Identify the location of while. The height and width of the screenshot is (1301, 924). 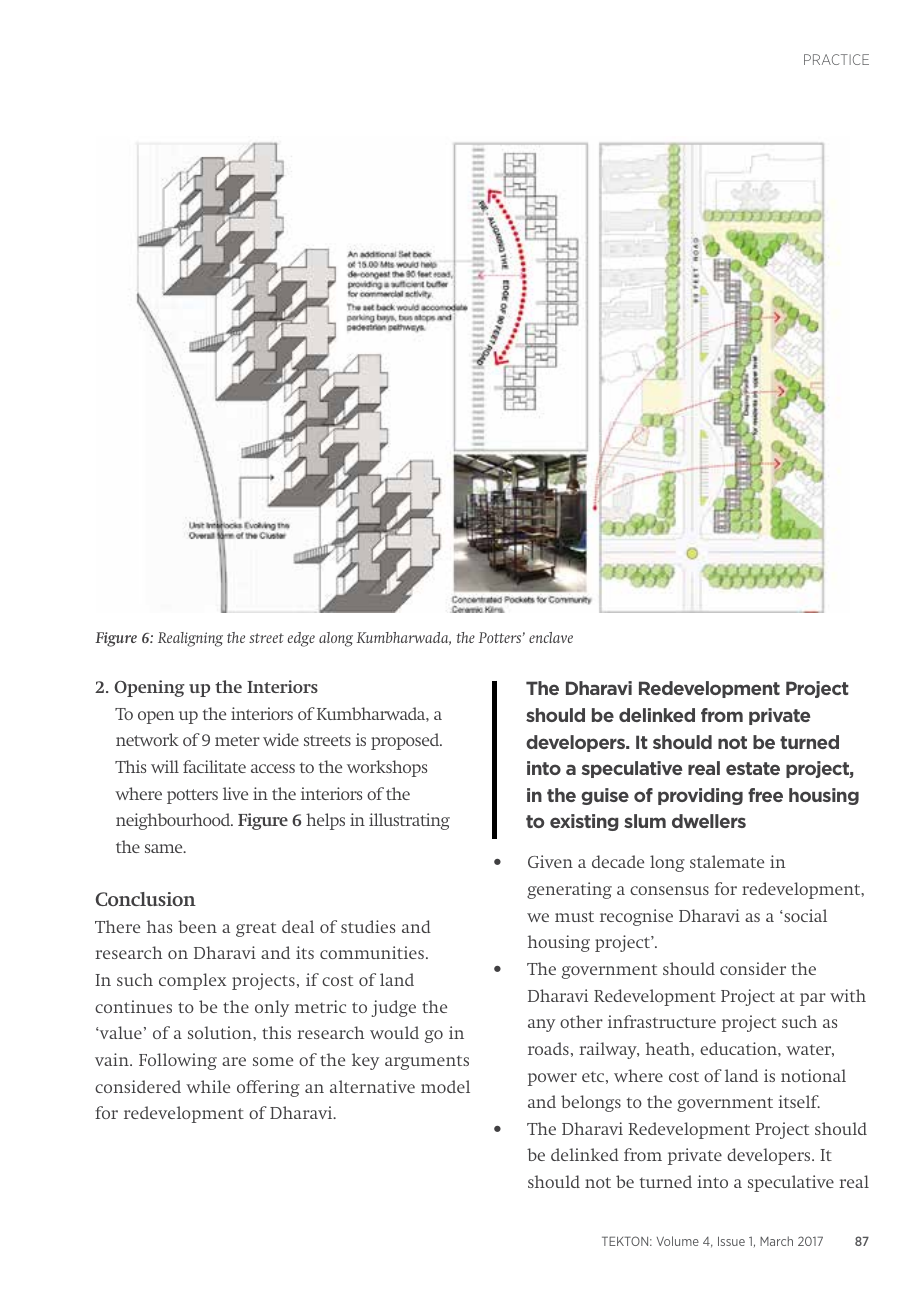
(208, 1086).
